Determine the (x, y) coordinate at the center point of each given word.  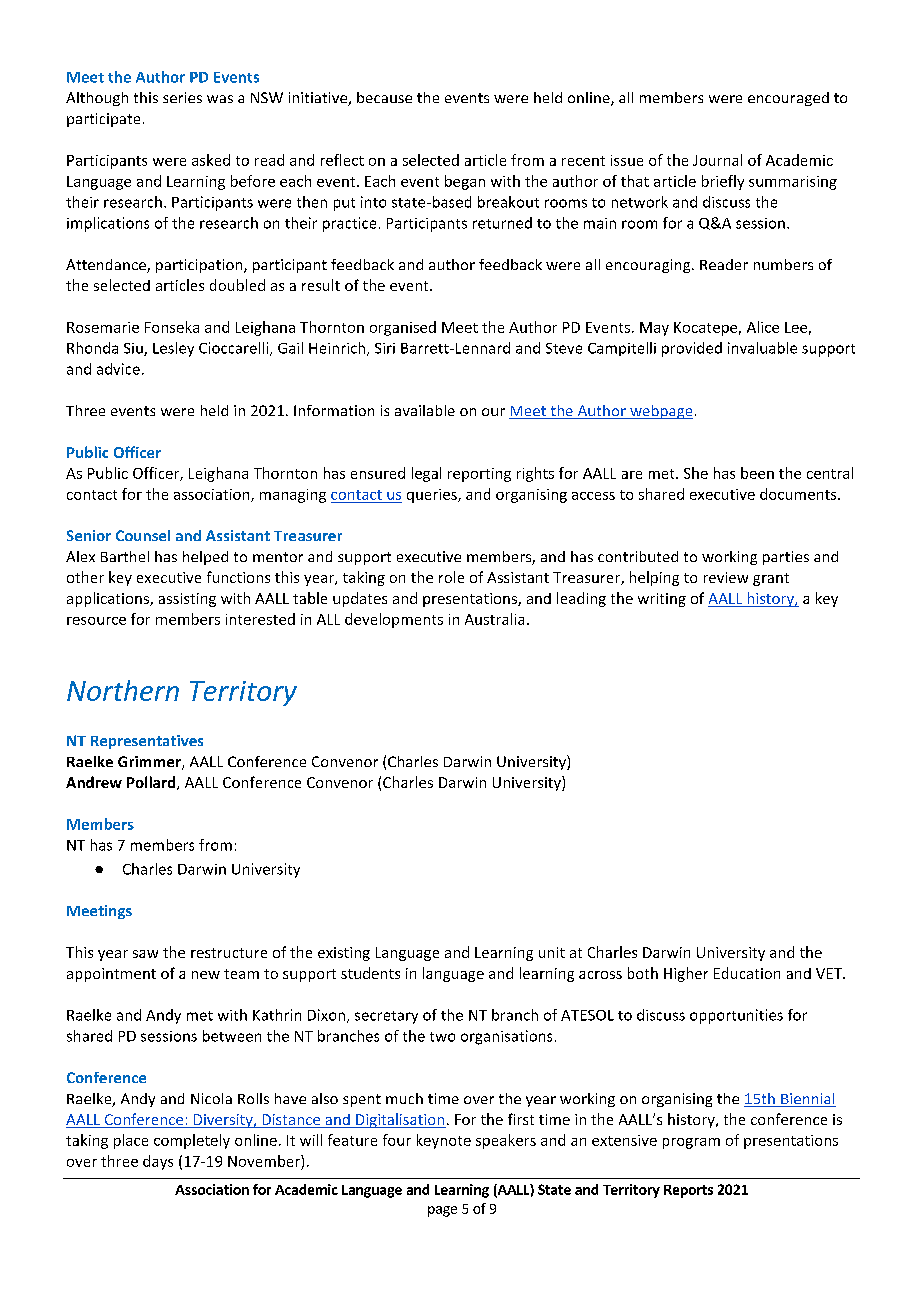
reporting (479, 475)
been (757, 473)
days (158, 1162)
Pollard (152, 783)
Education (747, 973)
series (182, 97)
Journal (717, 160)
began (465, 182)
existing (344, 954)
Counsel (143, 535)
